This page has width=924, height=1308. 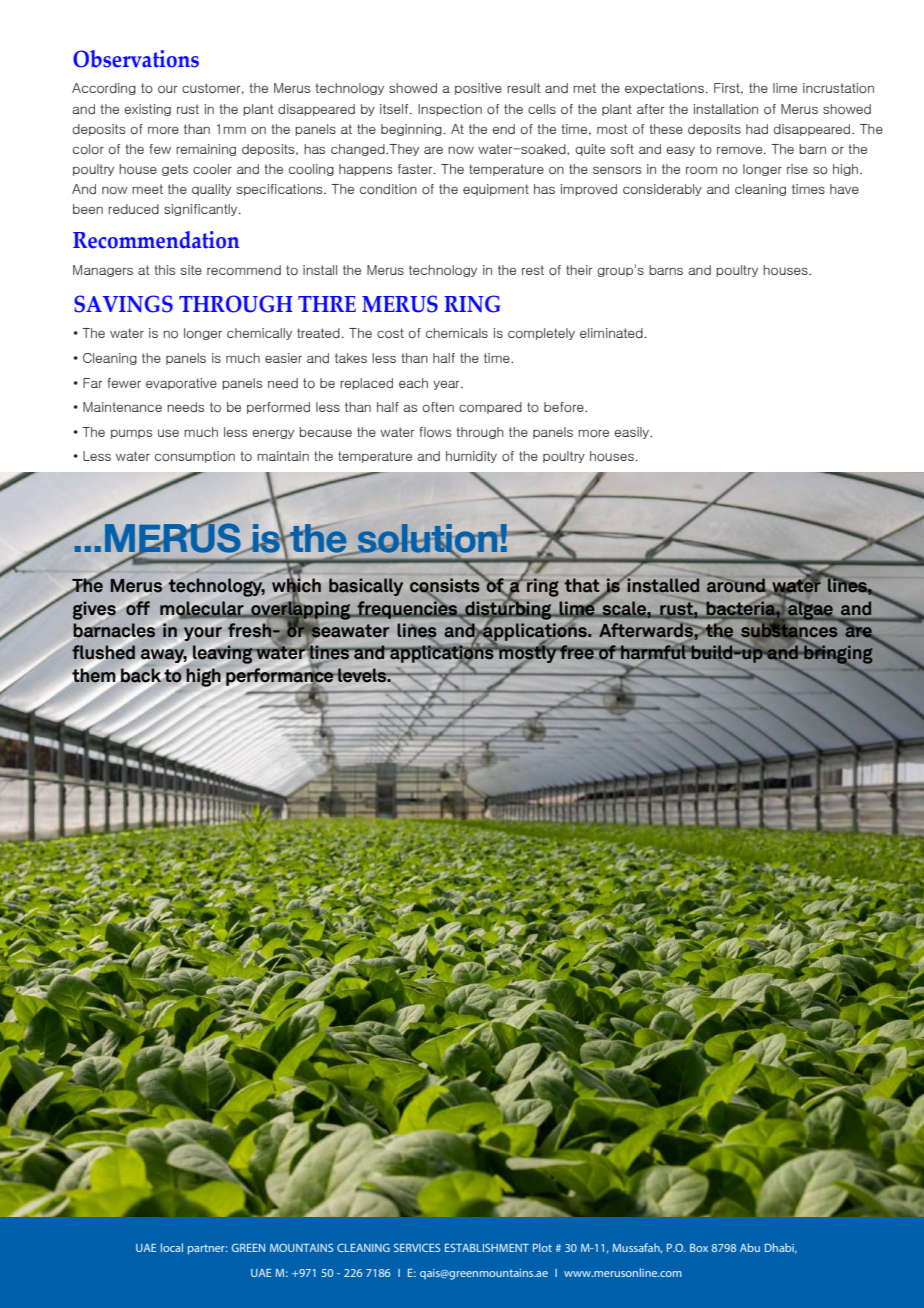 I want to click on positive, so click(x=478, y=89).
